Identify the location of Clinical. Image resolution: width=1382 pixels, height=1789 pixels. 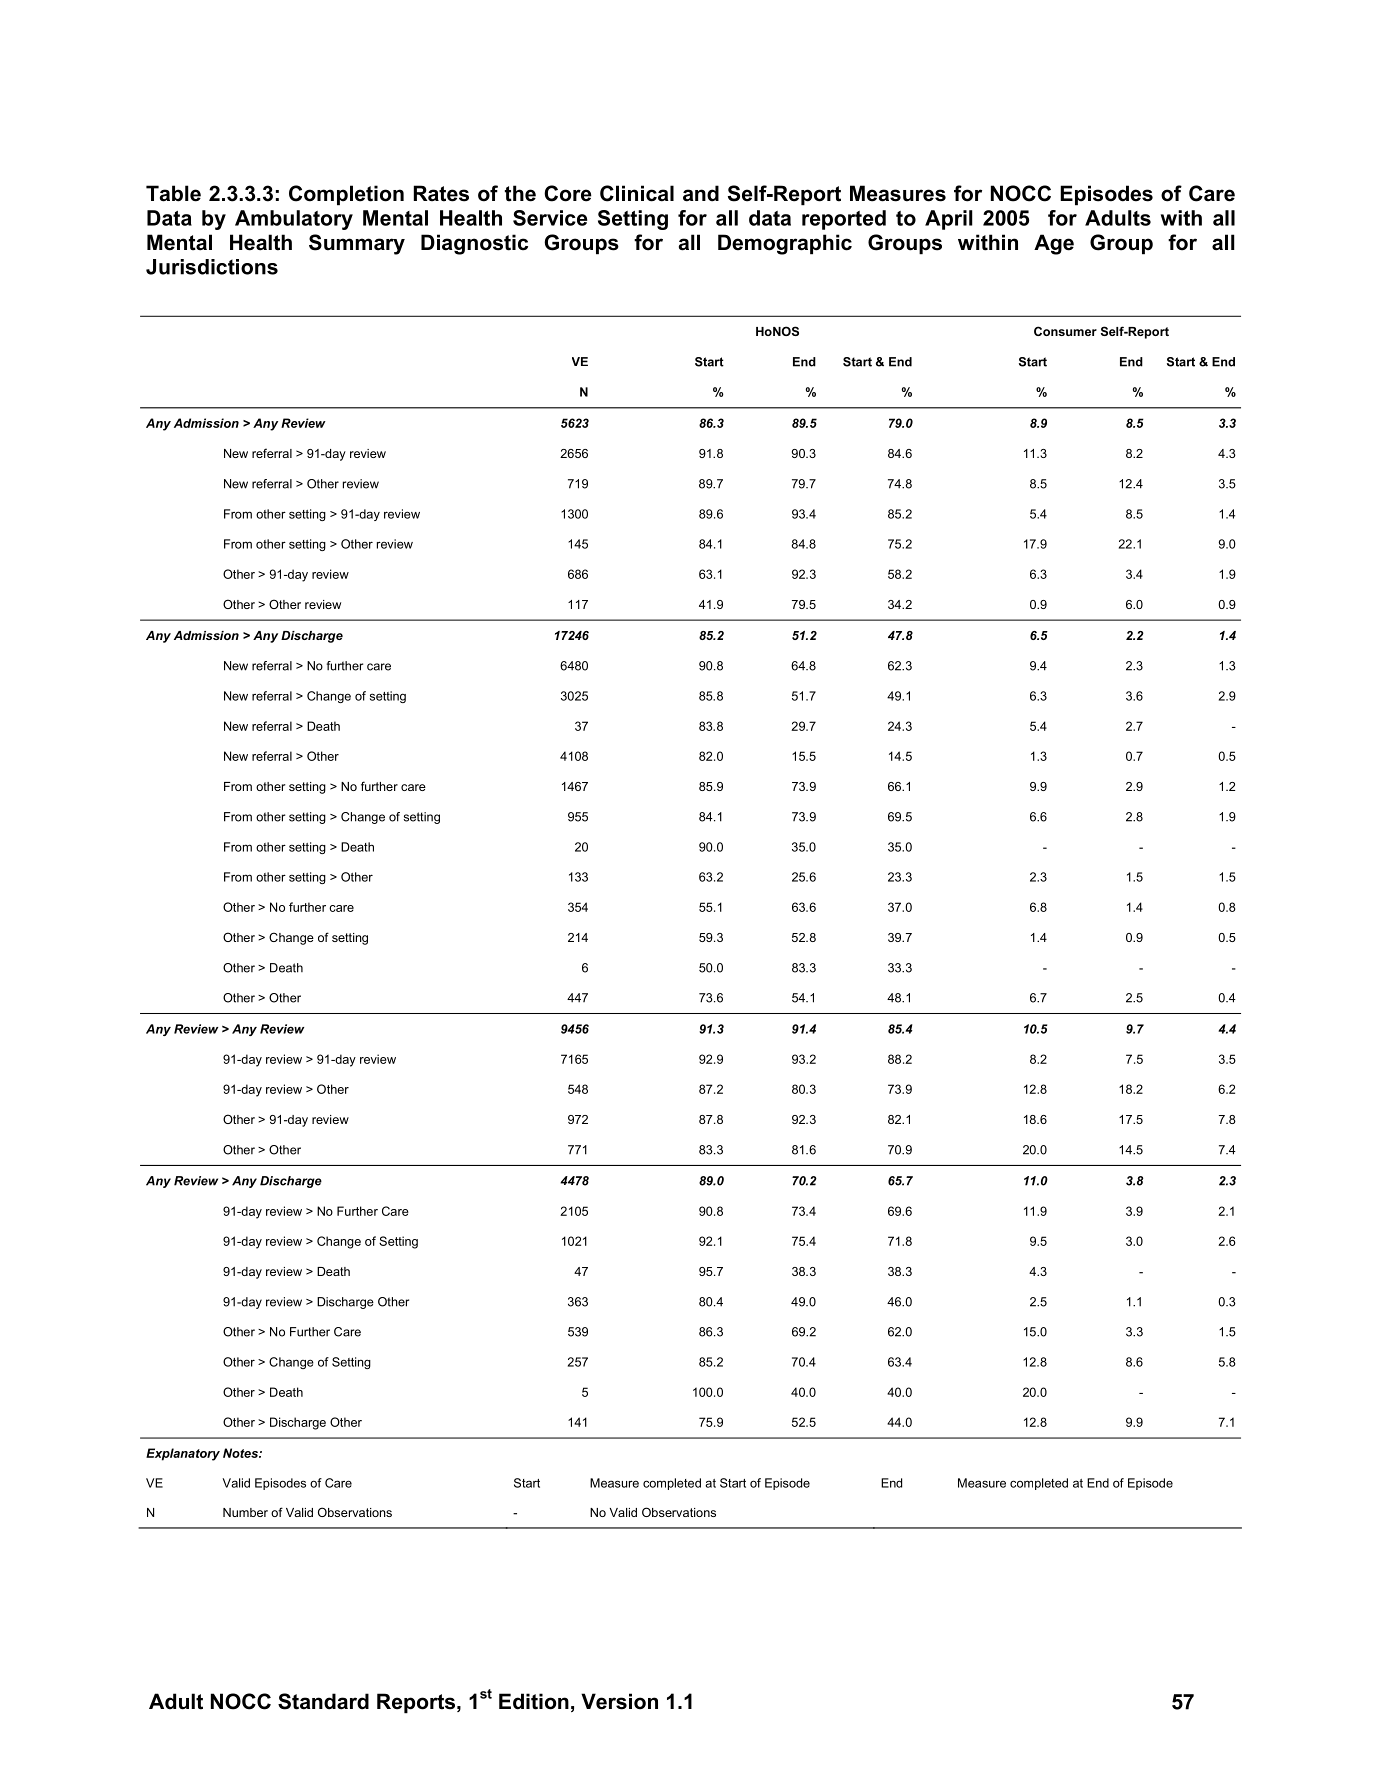
(637, 193).
